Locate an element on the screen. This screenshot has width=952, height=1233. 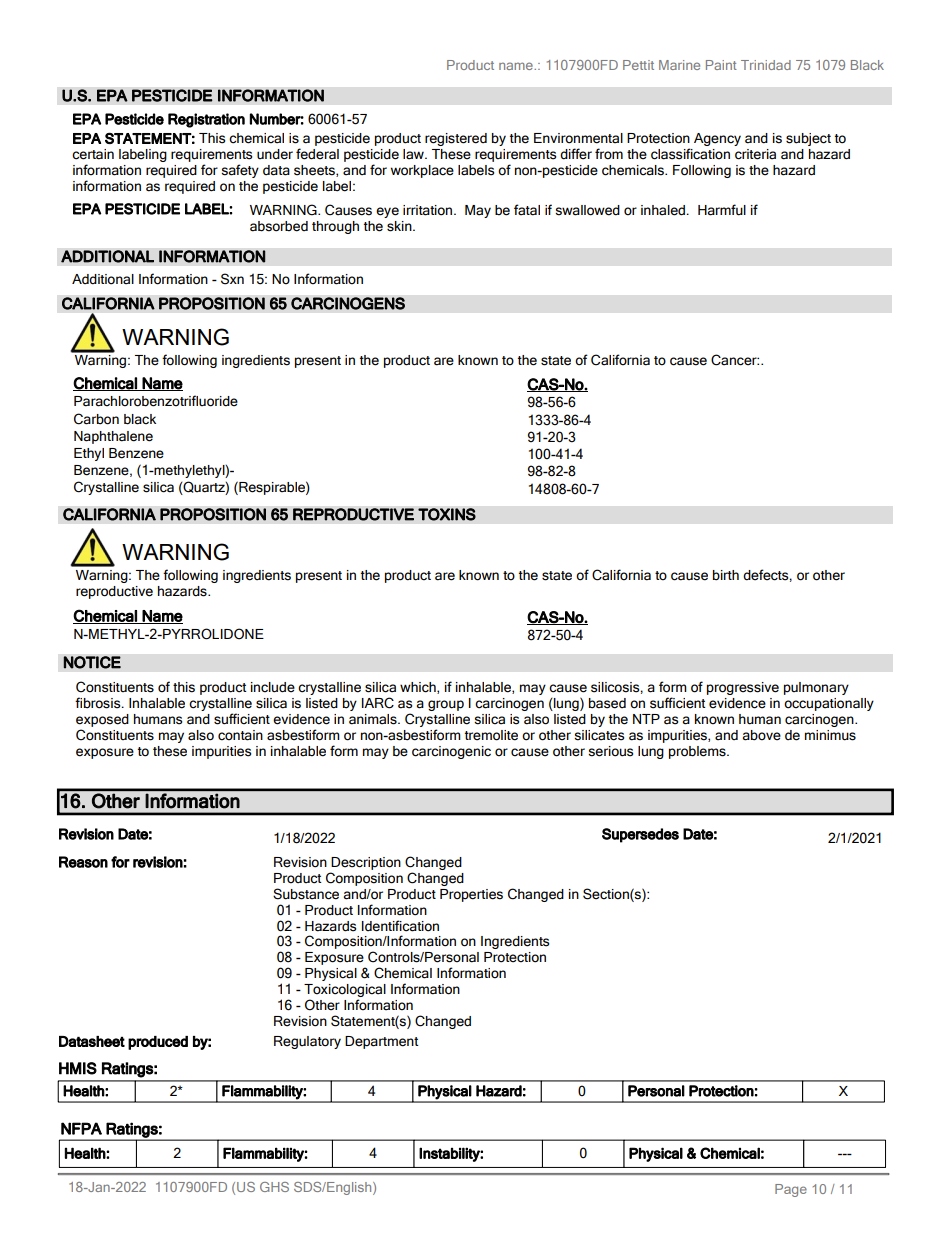
NFPA is located at coordinates (81, 1128).
